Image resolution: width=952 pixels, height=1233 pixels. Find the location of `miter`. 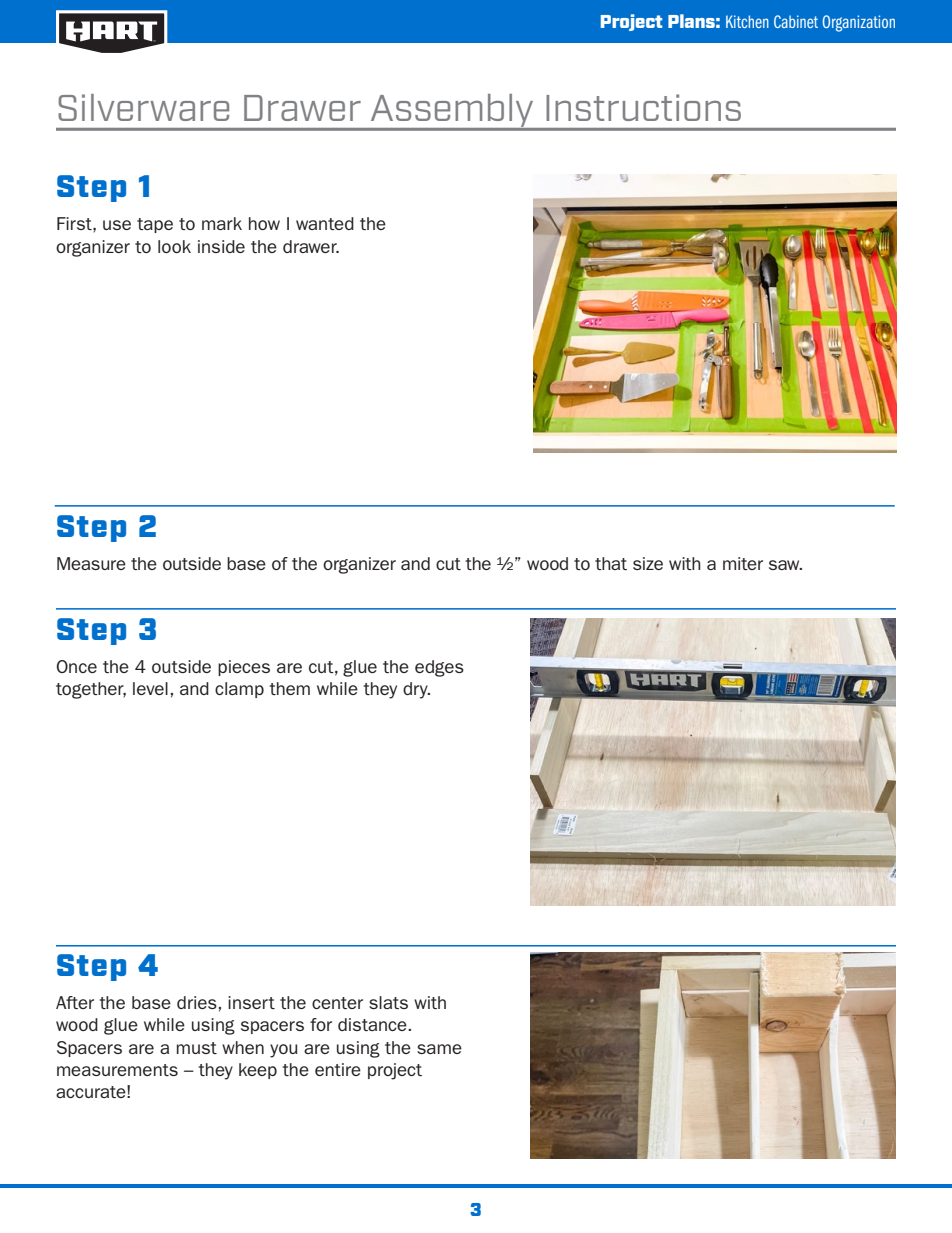

miter is located at coordinates (743, 563).
